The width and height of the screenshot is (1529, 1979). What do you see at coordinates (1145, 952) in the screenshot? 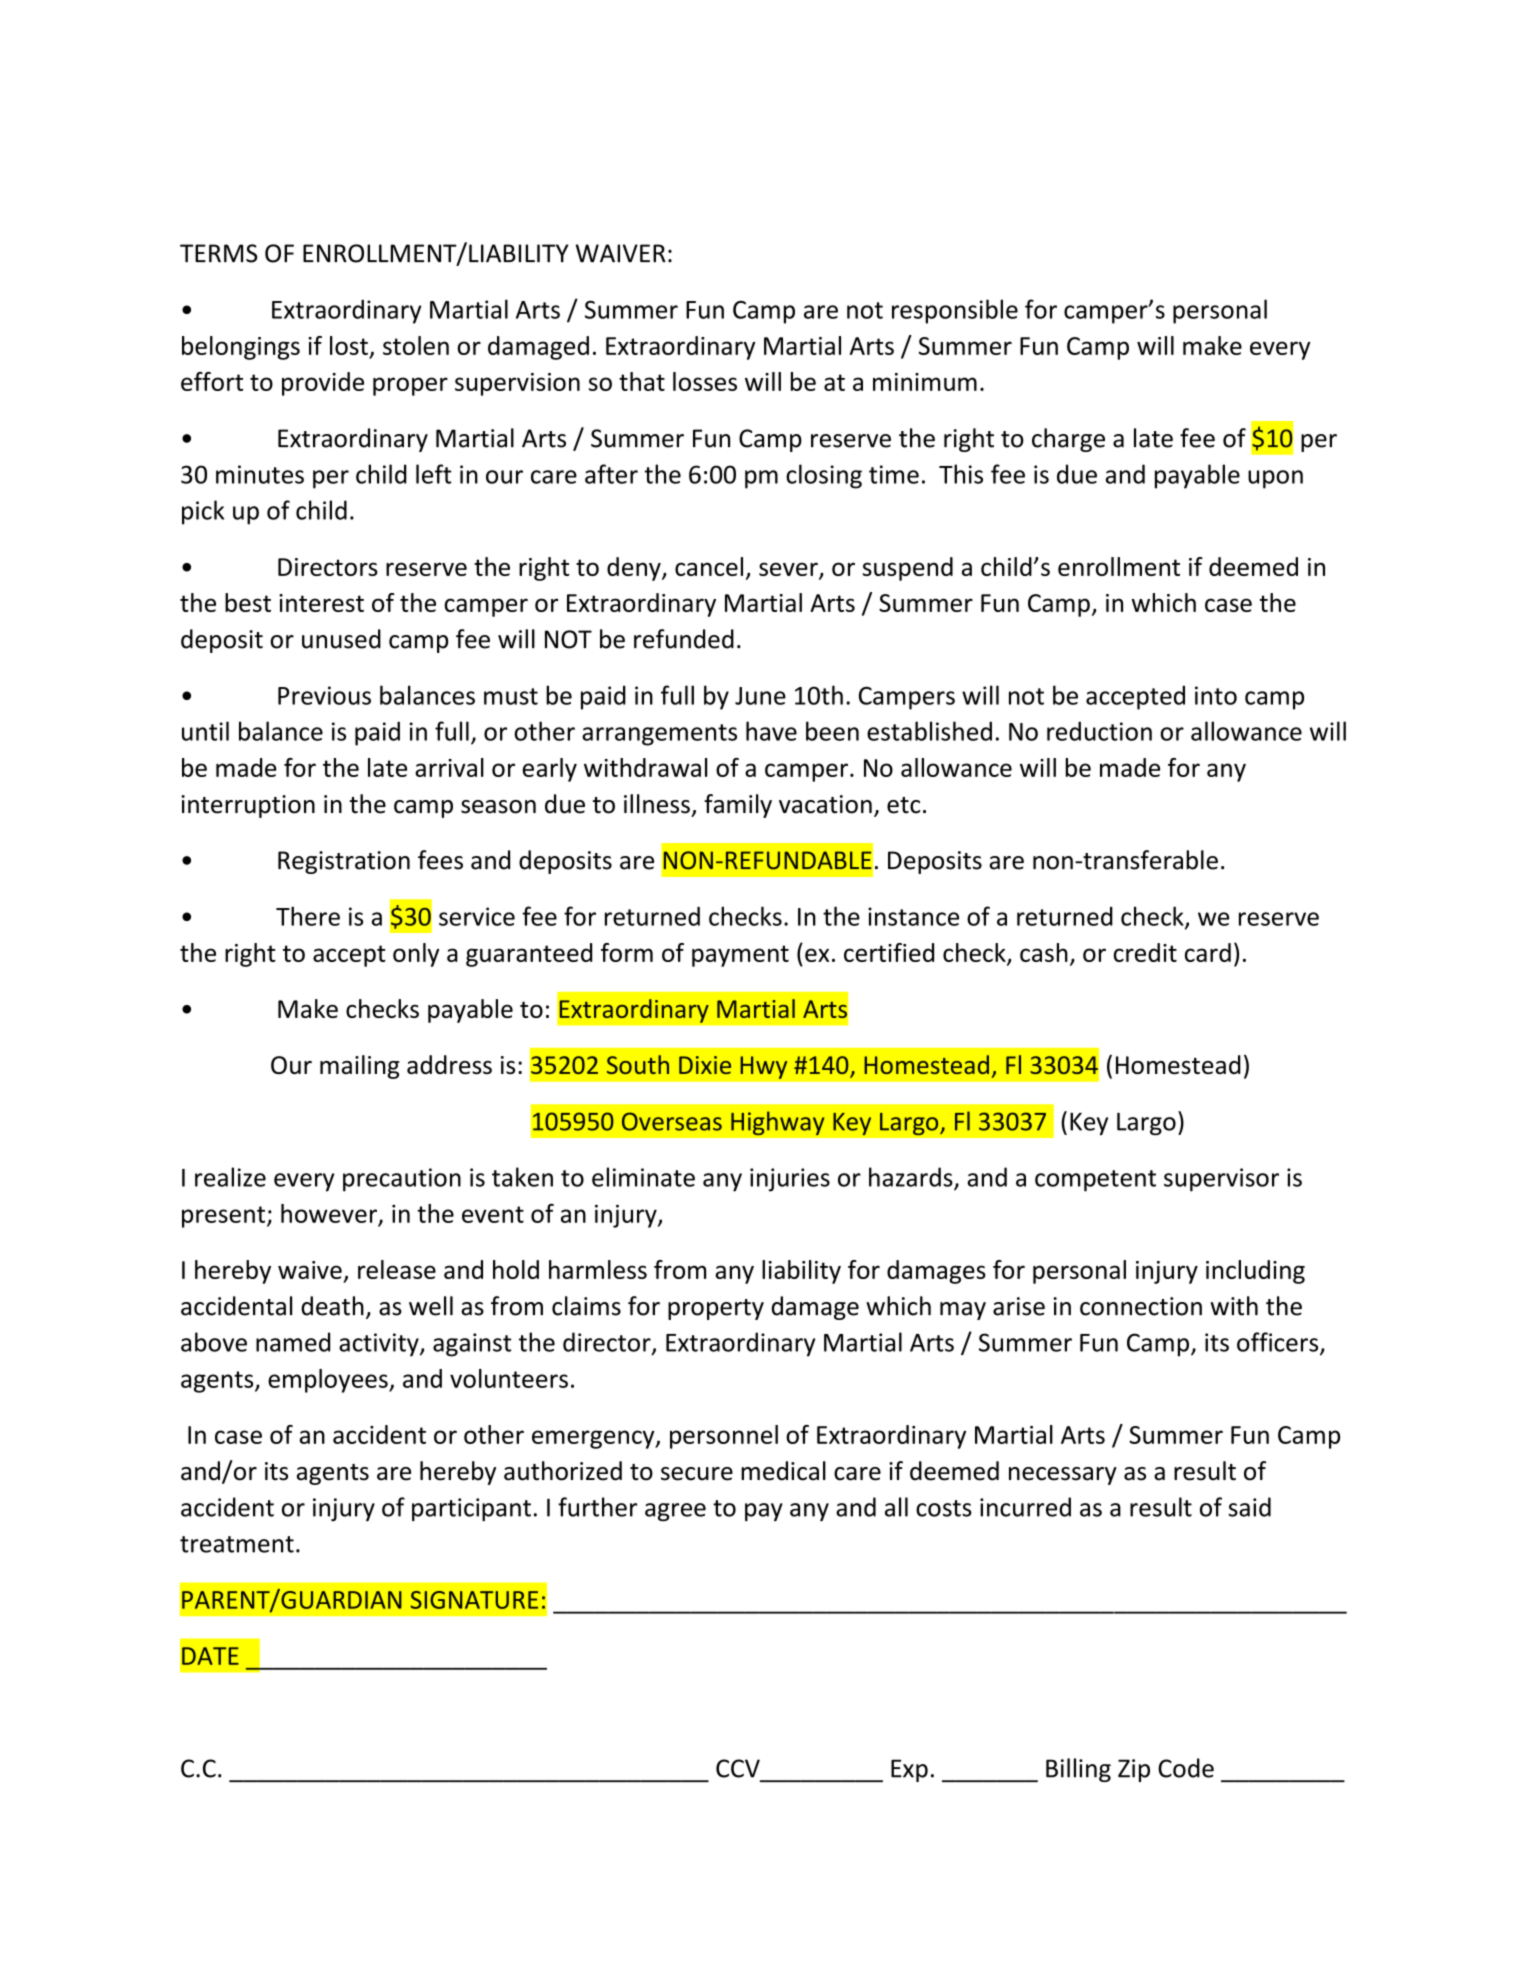
I see `credit` at bounding box center [1145, 952].
